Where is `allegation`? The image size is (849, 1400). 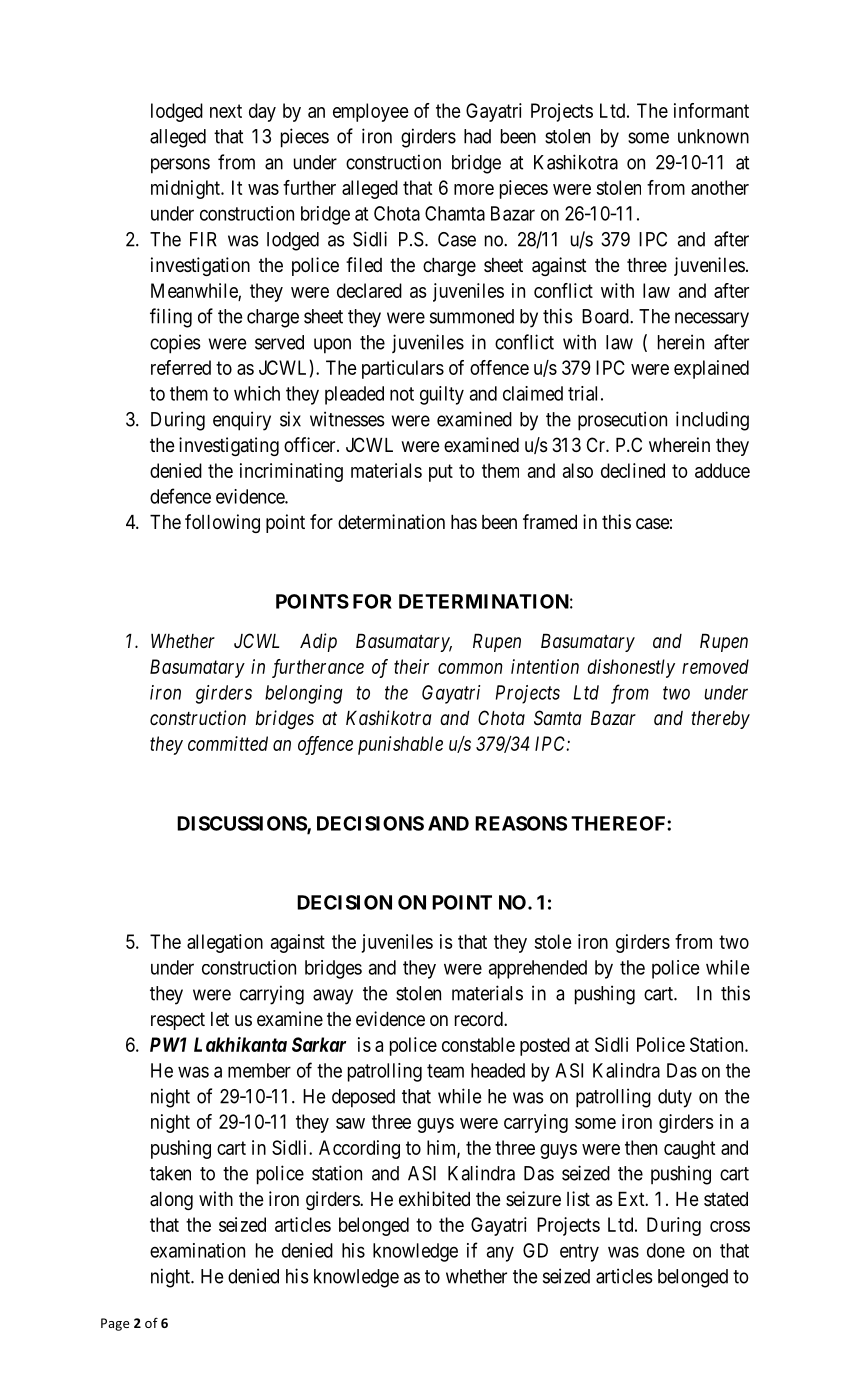
allegation is located at coordinates (225, 943).
